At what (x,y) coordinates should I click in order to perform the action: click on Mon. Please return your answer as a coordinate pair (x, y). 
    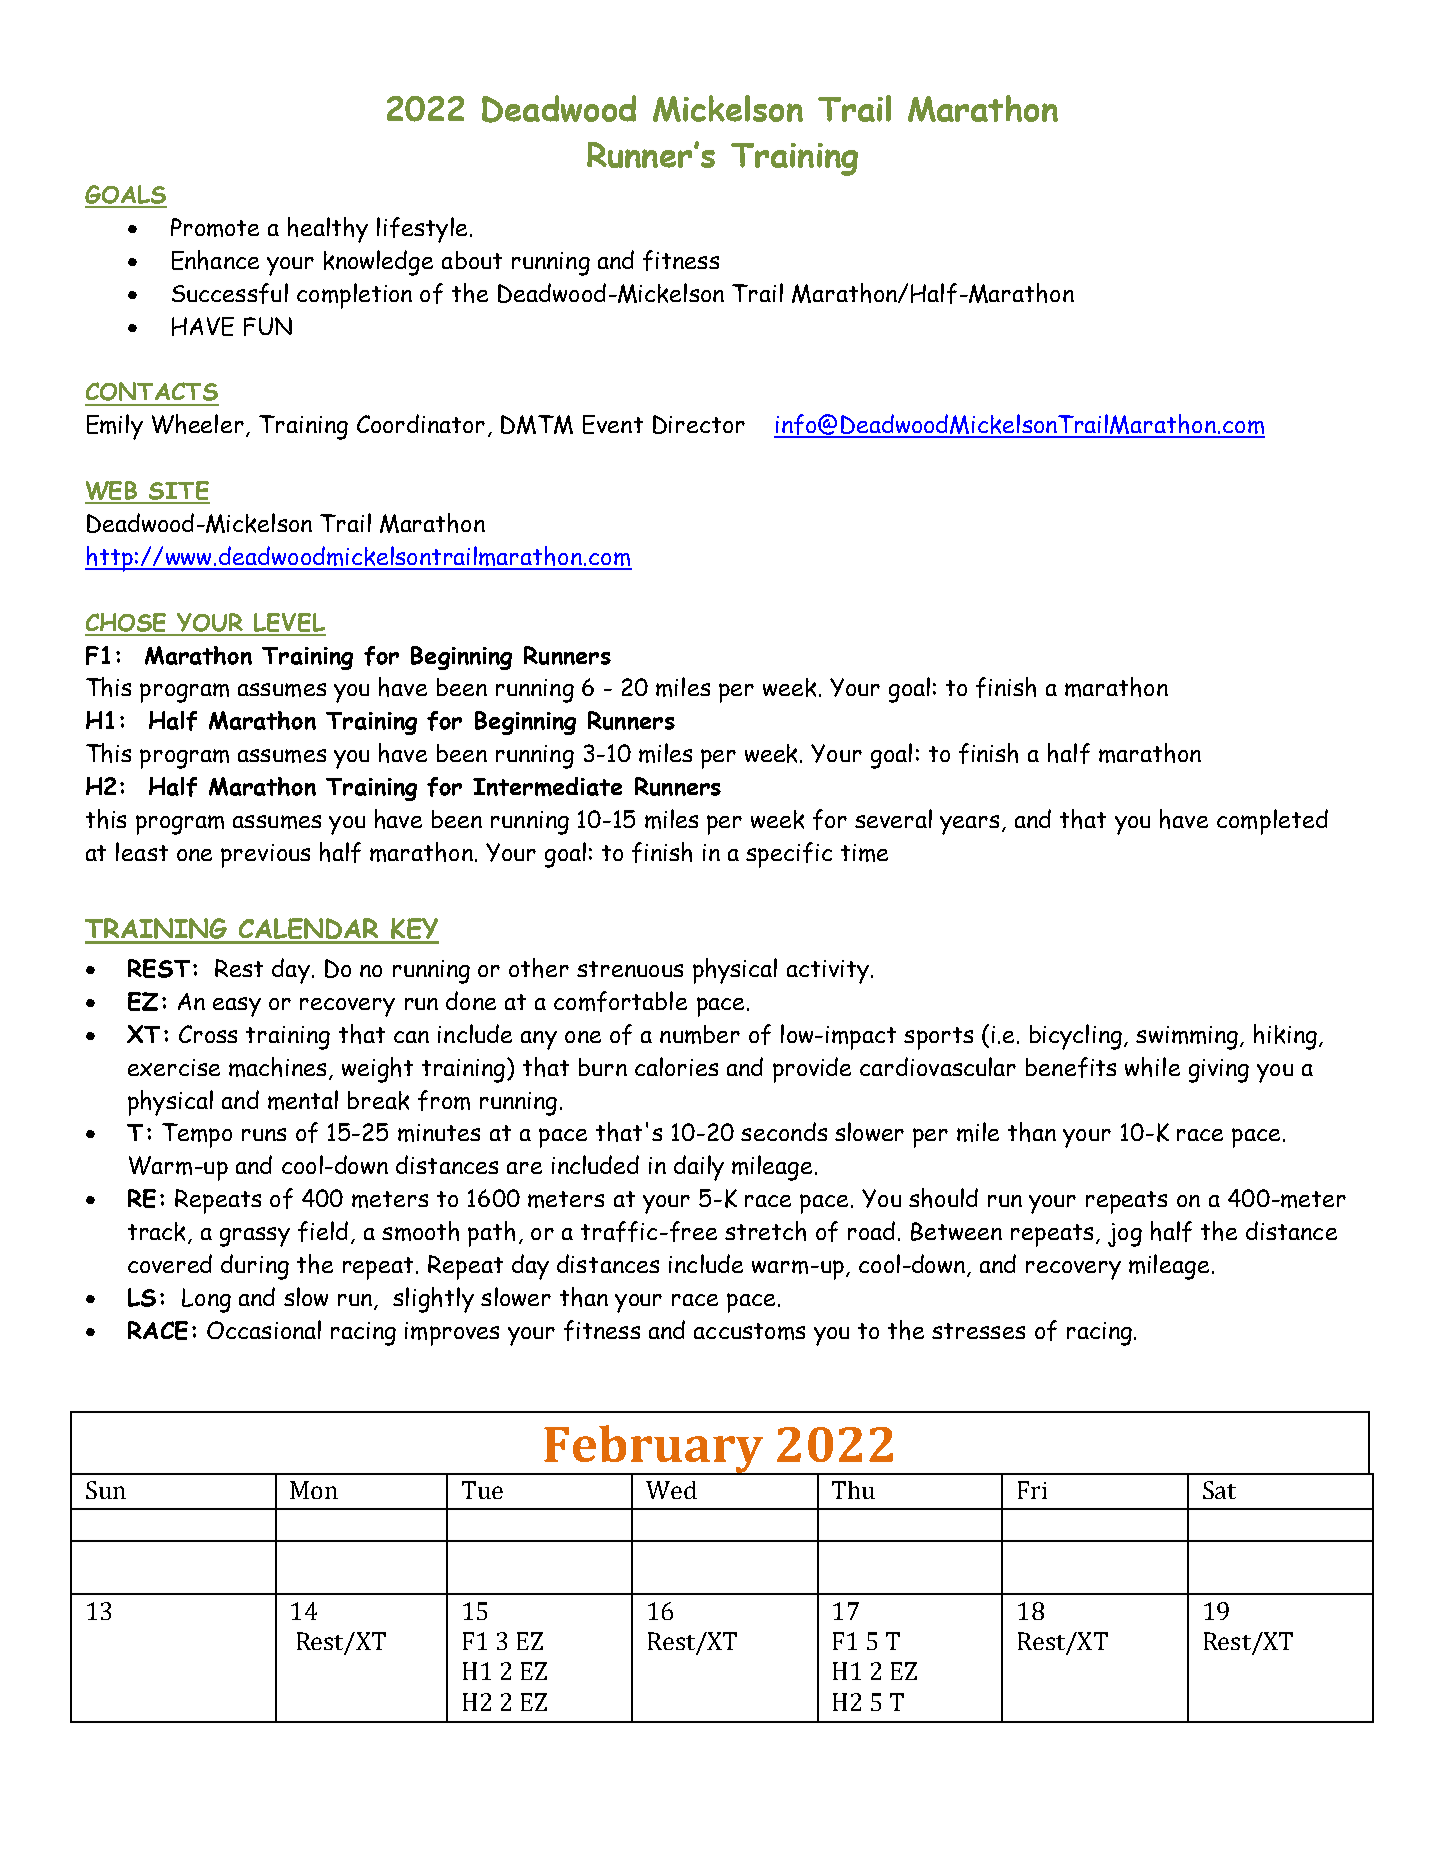
    Looking at the image, I should click on (314, 1490).
